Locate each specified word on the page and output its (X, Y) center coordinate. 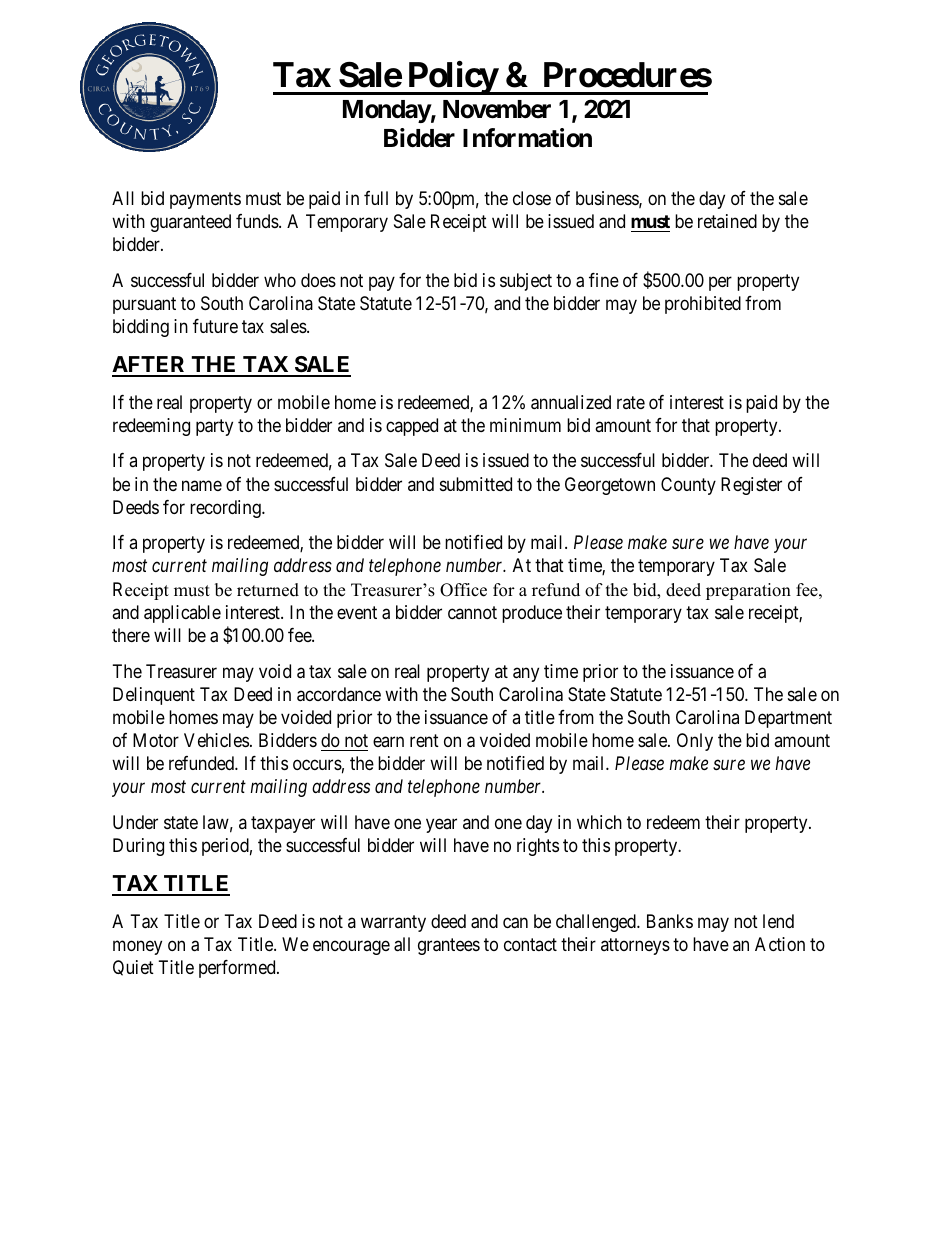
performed (238, 969)
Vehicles (216, 740)
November (497, 109)
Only (695, 742)
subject (526, 282)
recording (226, 509)
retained (727, 221)
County (688, 486)
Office (463, 590)
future (215, 326)
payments (205, 200)
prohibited (703, 305)
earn (388, 742)
